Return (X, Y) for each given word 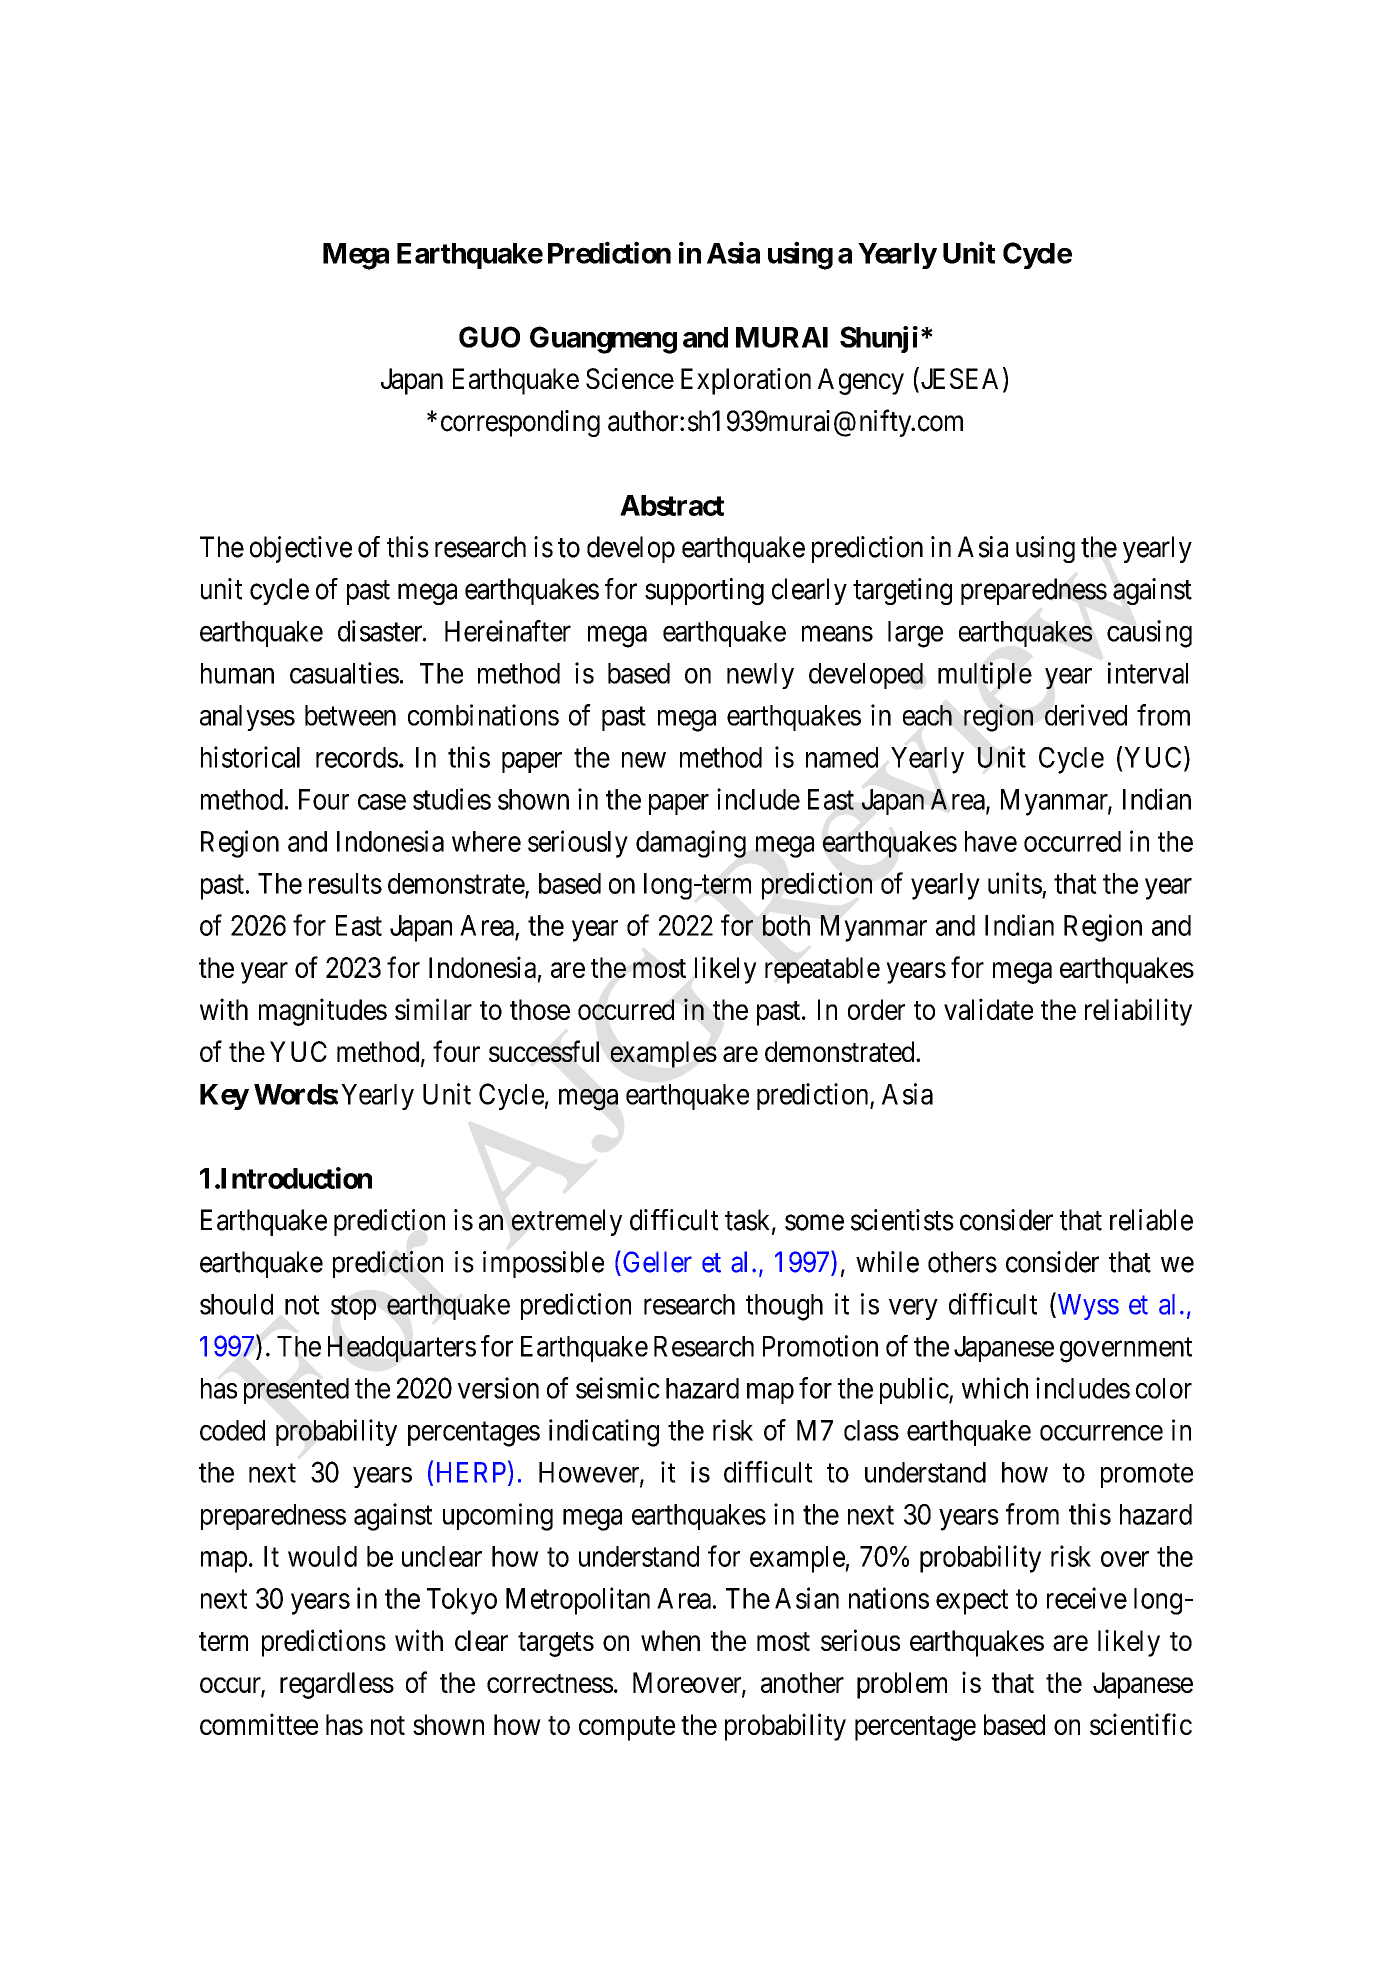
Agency (861, 381)
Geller (657, 1262)
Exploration (746, 381)
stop (353, 1308)
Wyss (1087, 1306)
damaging (691, 844)
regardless (337, 1685)
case (382, 802)
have (991, 841)
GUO (489, 337)
